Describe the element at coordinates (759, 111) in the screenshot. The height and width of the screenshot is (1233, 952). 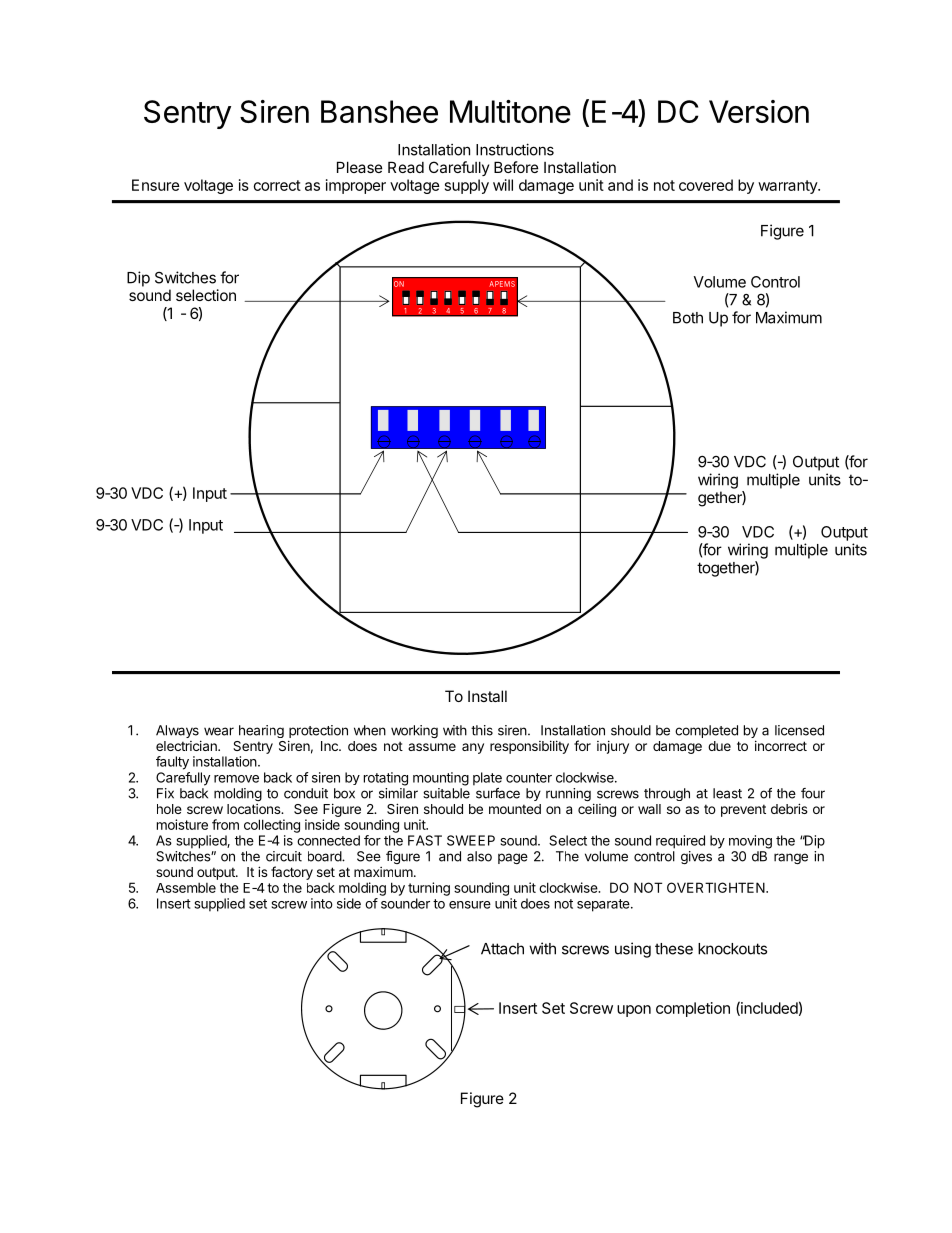
I see `Version` at that location.
